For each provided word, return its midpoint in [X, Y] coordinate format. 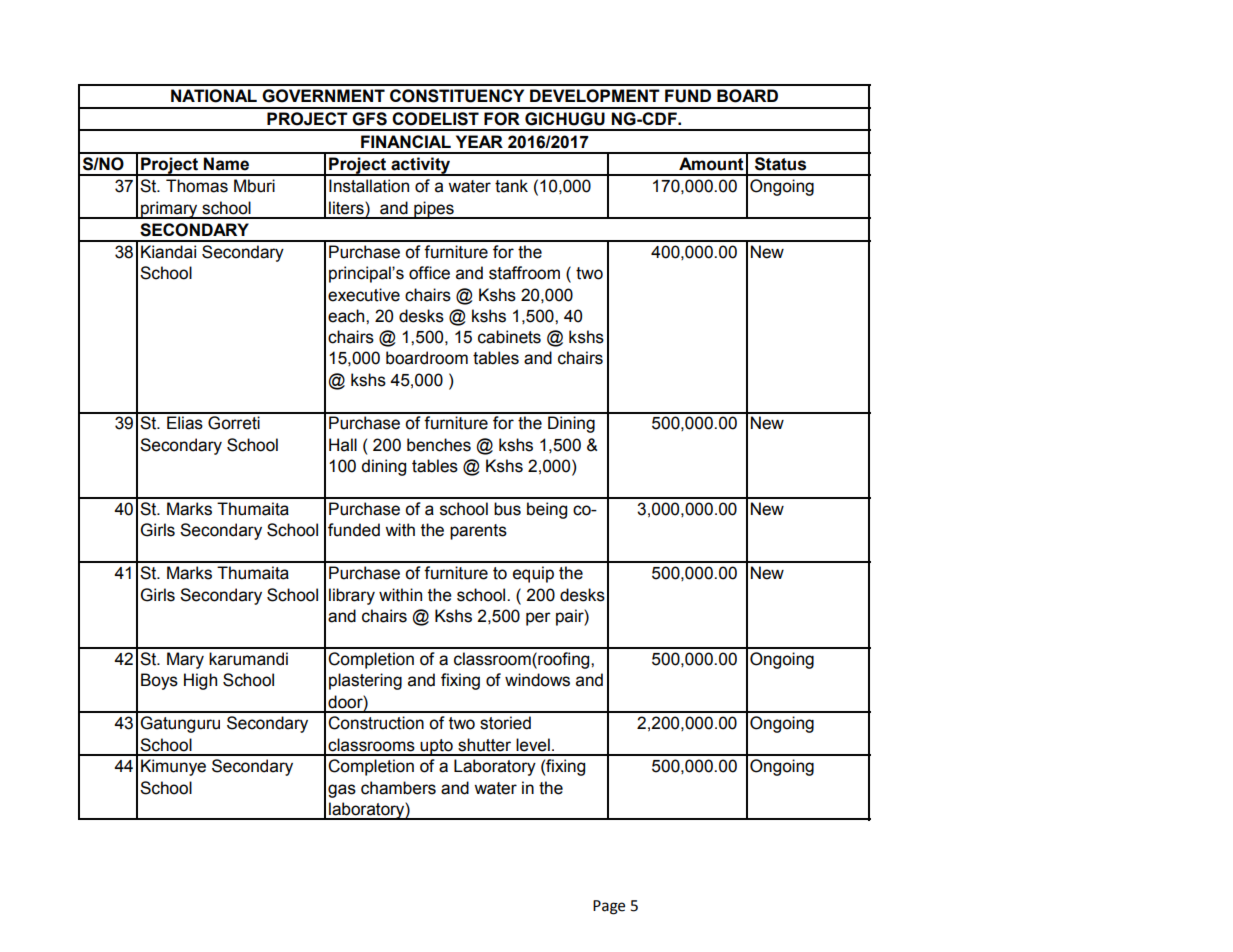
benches [439, 445]
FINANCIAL [406, 141]
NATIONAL [214, 96]
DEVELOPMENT [595, 96]
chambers [398, 788]
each [347, 316]
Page [609, 907]
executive [364, 295]
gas [342, 791]
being [547, 510]
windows [537, 680]
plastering [365, 681]
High [200, 681]
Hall [343, 445]
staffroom [524, 273]
